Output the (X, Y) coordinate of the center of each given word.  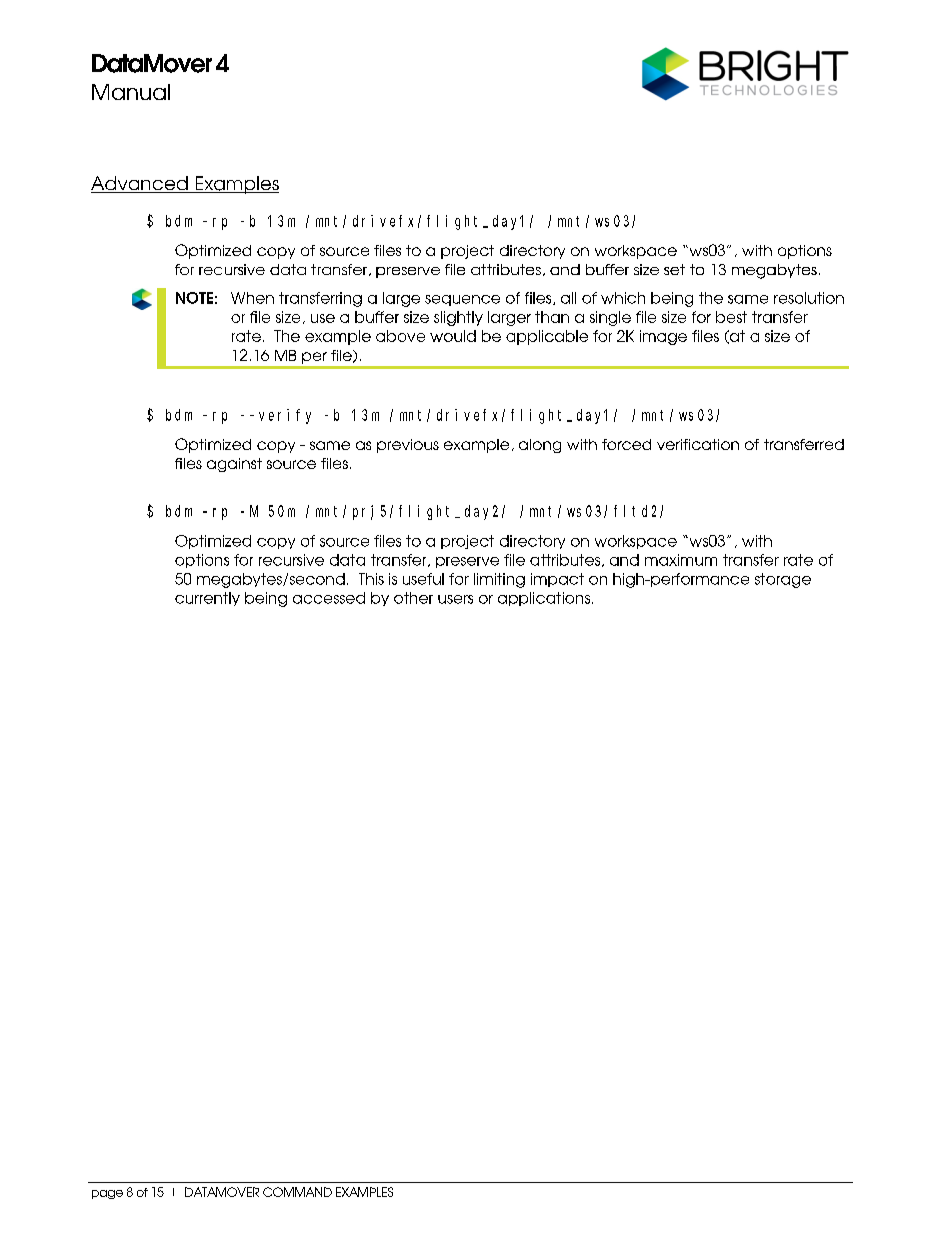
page (107, 1194)
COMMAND (297, 1192)
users (455, 599)
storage (783, 580)
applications (545, 599)
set (674, 269)
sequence (462, 300)
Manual (131, 92)
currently (207, 599)
